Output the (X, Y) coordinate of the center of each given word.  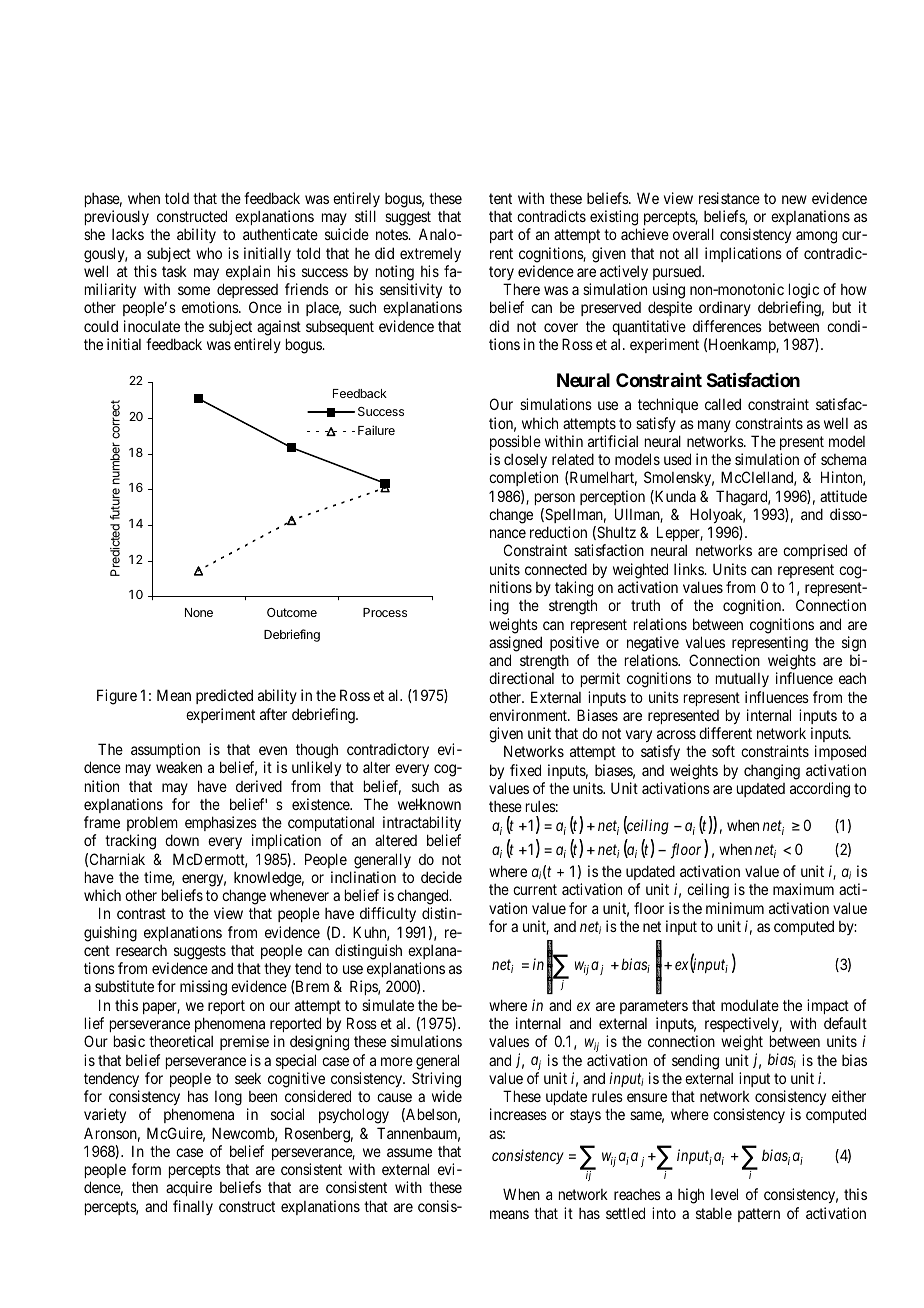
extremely (430, 255)
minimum (735, 908)
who (209, 253)
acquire (189, 1188)
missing (203, 988)
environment (529, 715)
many (714, 426)
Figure (117, 697)
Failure (376, 430)
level (724, 1194)
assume (409, 1152)
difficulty (388, 914)
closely (525, 461)
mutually (742, 679)
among (816, 237)
